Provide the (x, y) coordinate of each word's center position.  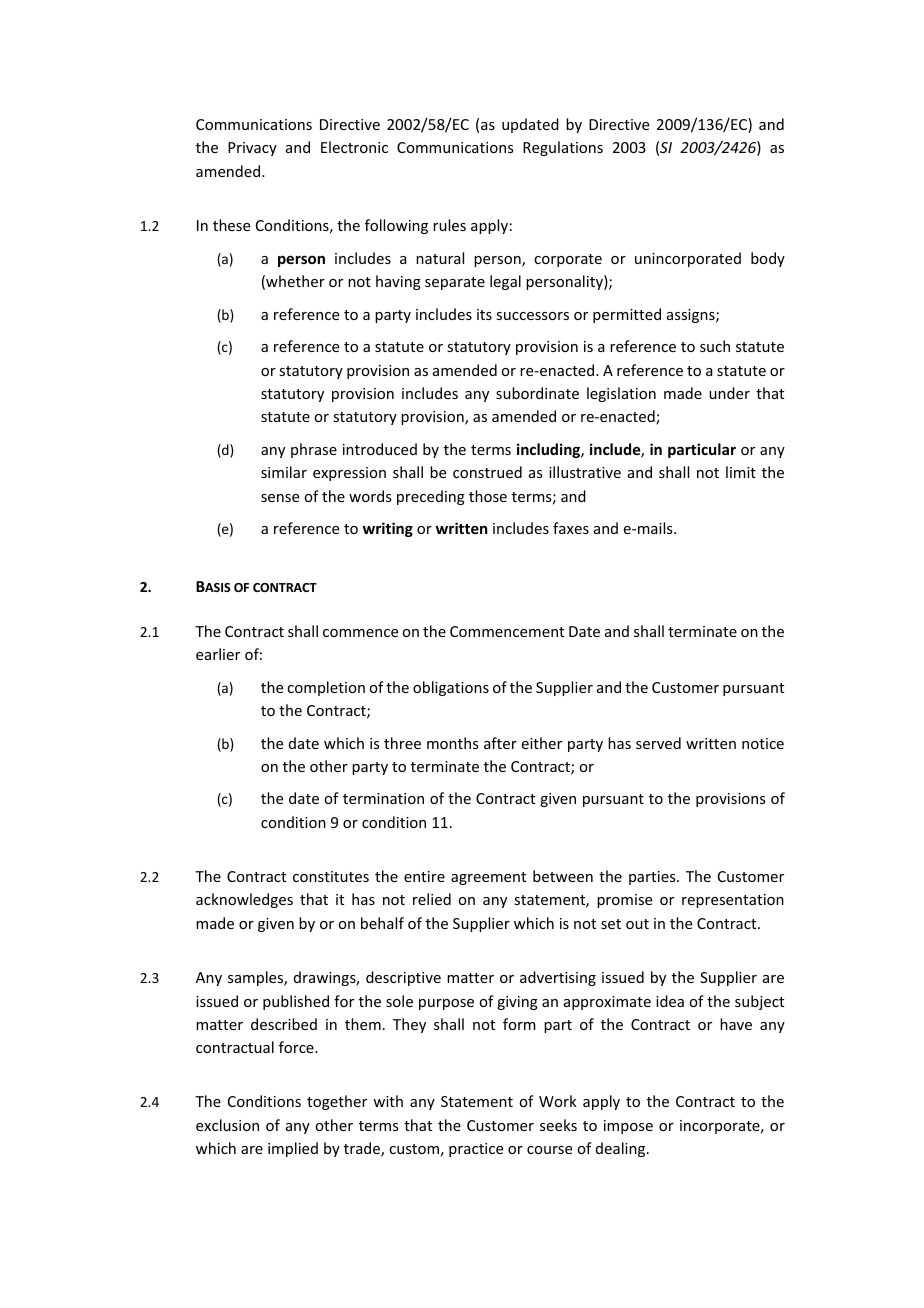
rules (449, 225)
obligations (451, 688)
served (658, 743)
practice (476, 1150)
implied (293, 1149)
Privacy (252, 149)
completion (326, 688)
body (768, 259)
